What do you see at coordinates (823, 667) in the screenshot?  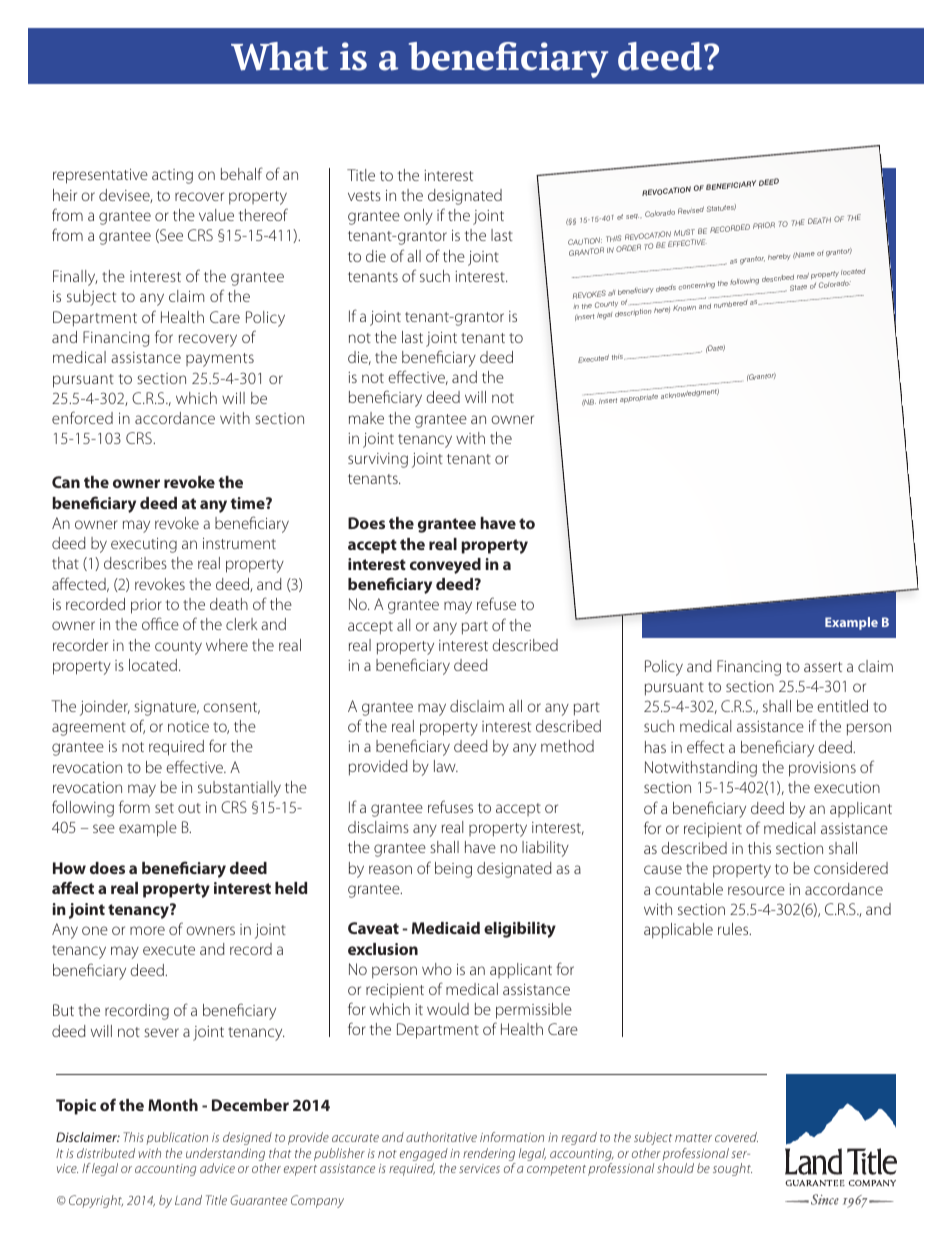 I see `assert` at bounding box center [823, 667].
